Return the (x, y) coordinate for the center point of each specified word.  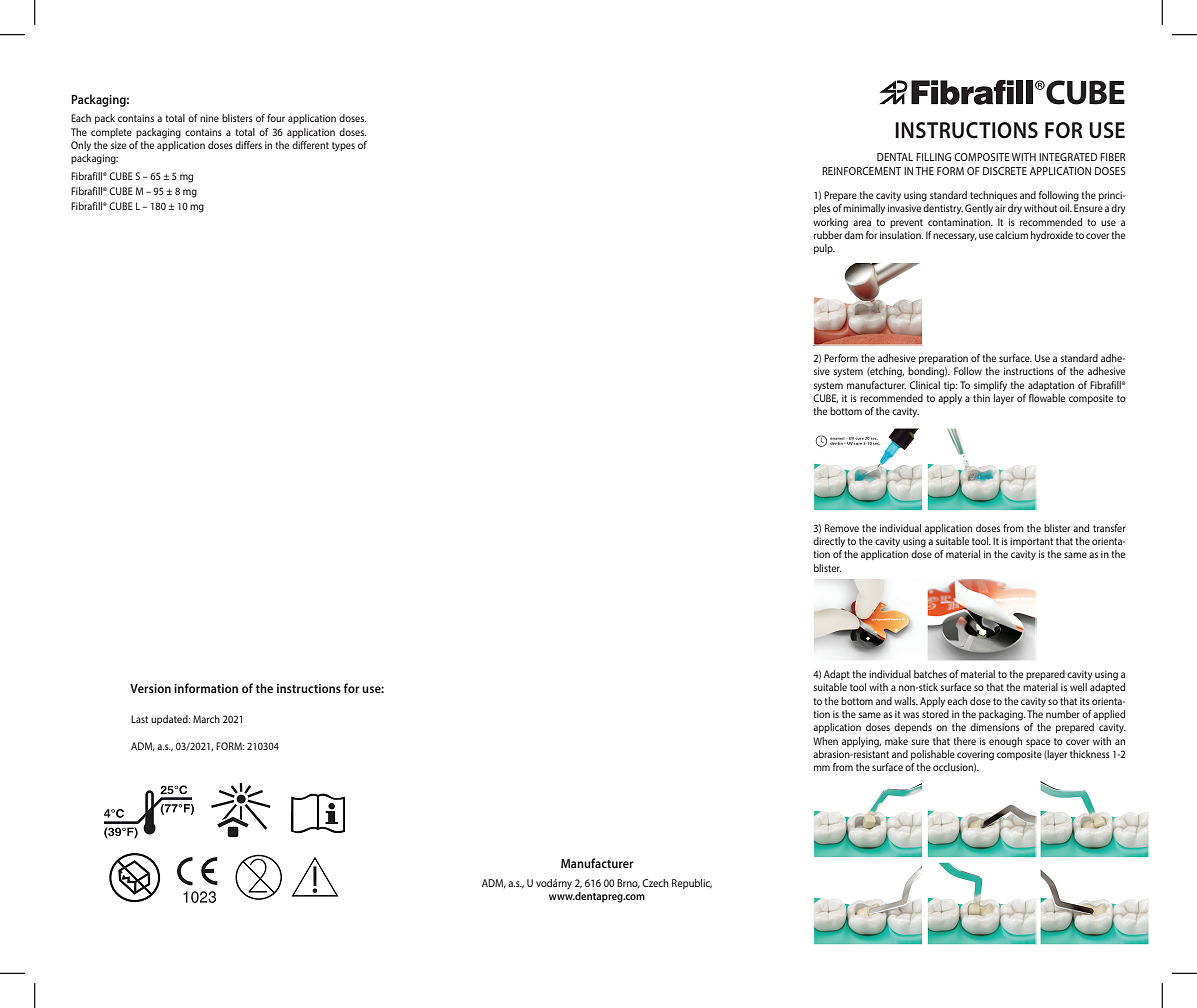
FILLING (933, 157)
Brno (628, 883)
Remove (842, 528)
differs (248, 145)
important (1031, 542)
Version (150, 688)
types (343, 146)
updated (170, 720)
